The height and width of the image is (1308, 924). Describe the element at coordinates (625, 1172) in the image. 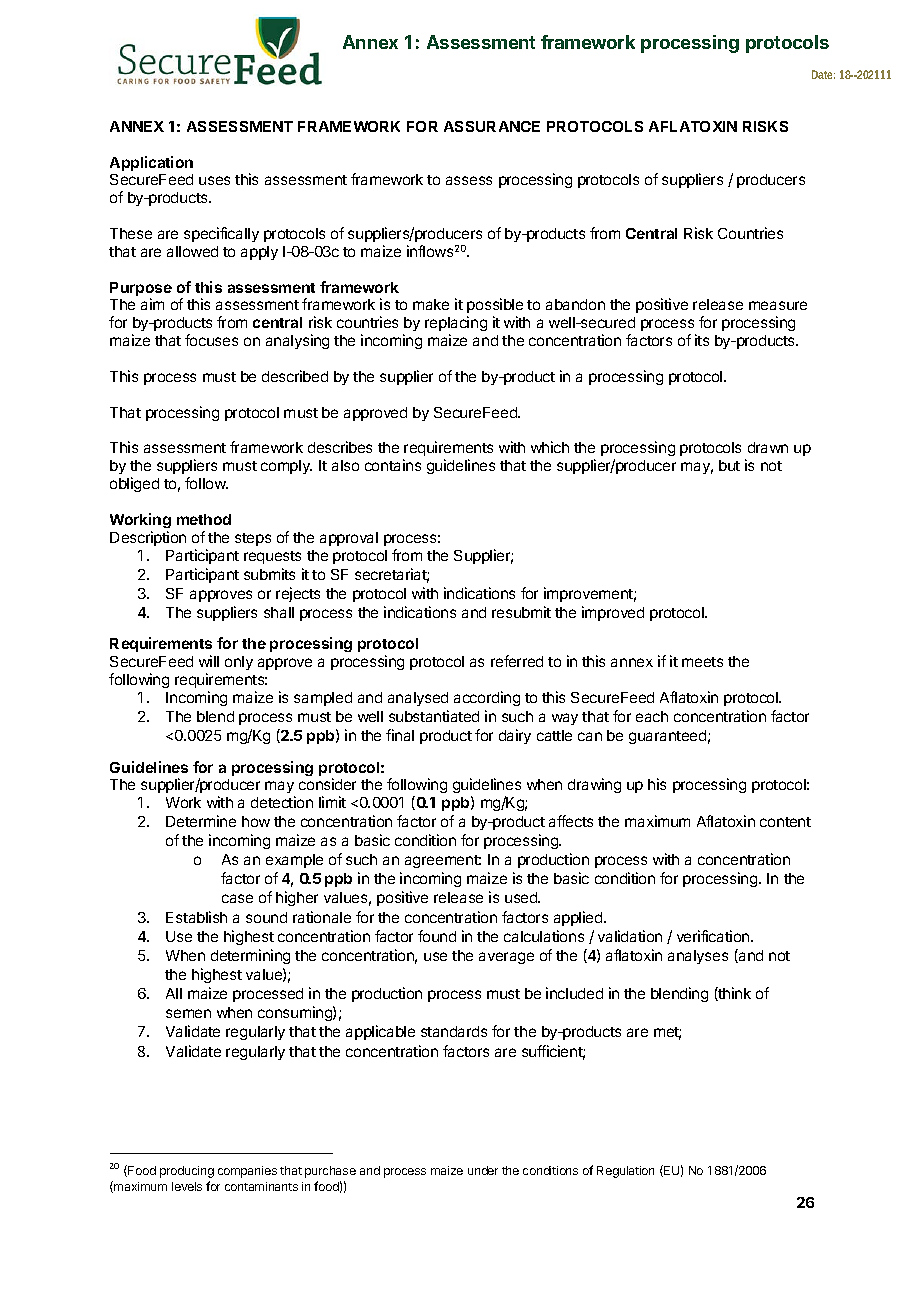

I see `Regulation` at that location.
